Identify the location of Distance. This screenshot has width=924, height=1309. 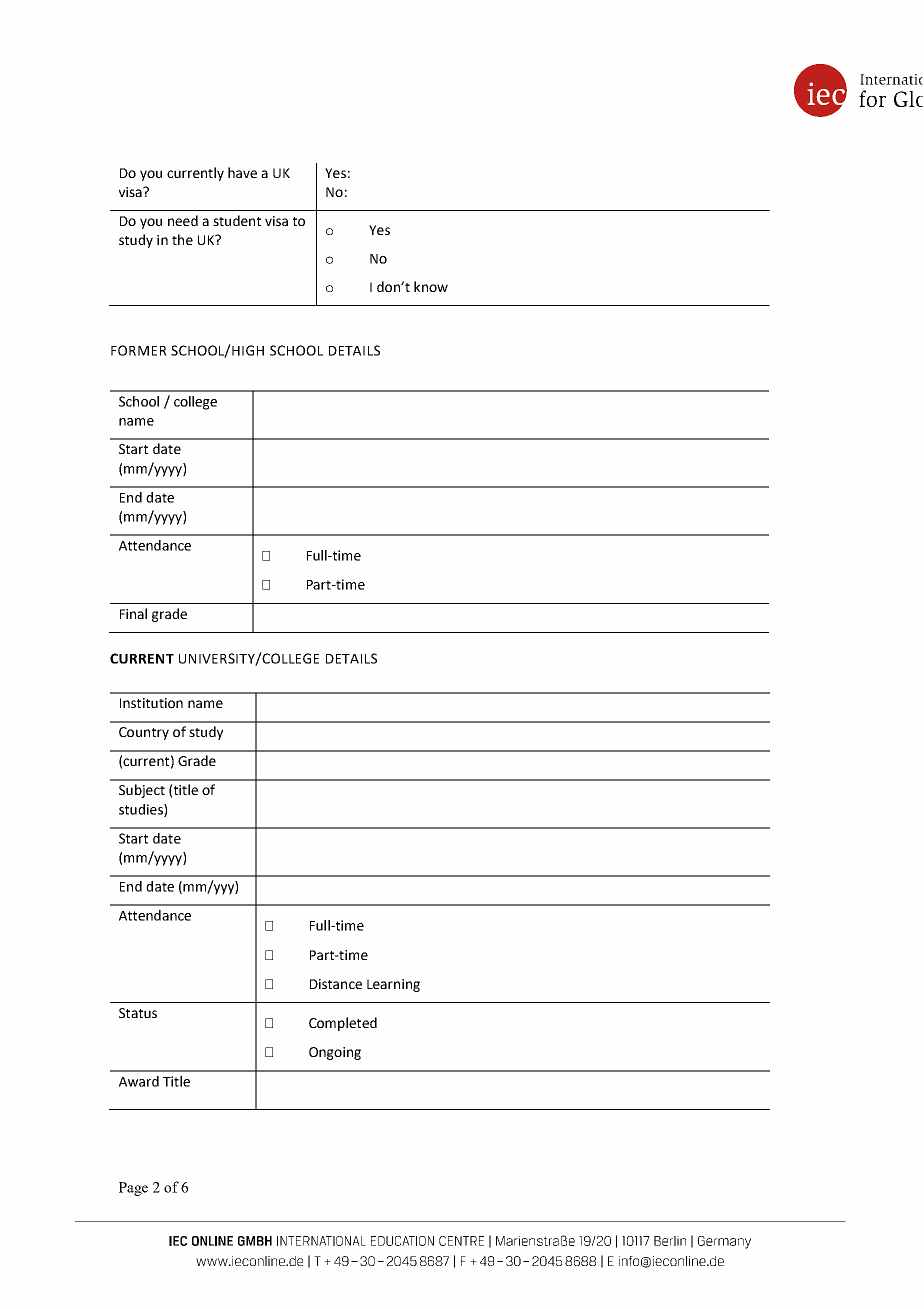
(336, 984).
